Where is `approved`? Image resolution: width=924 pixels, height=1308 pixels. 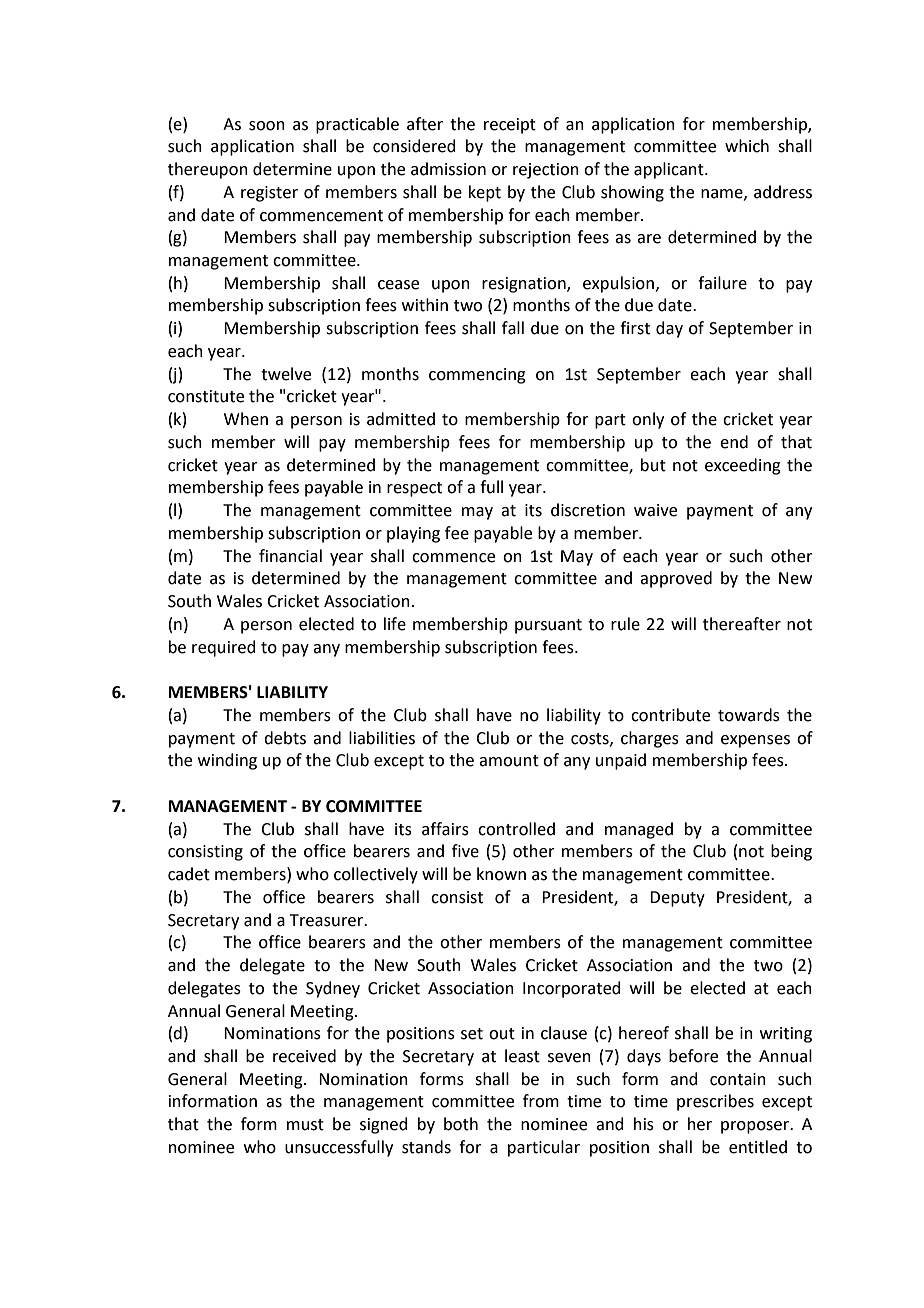 approved is located at coordinates (676, 579).
